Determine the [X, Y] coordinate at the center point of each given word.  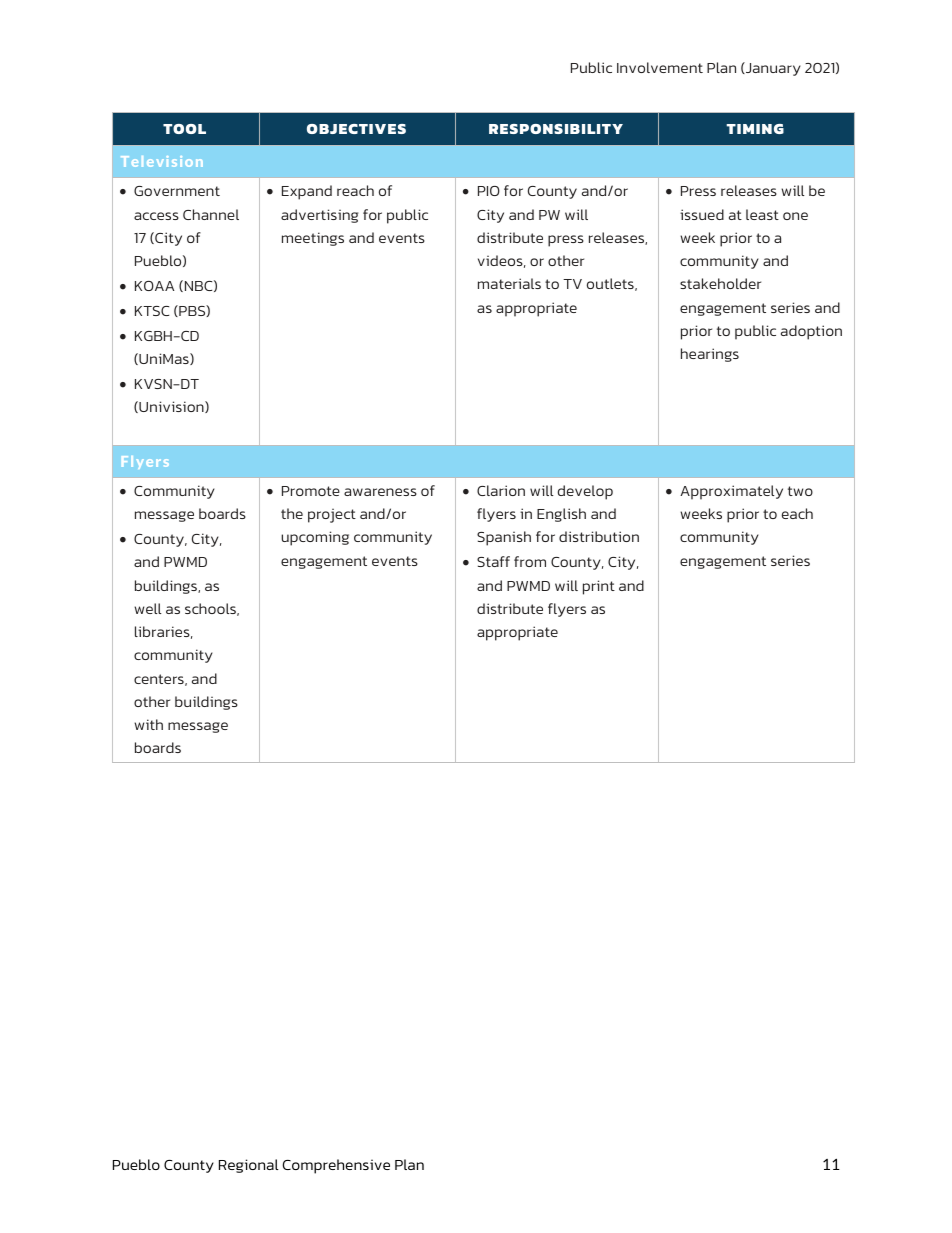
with [148, 724]
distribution [599, 536]
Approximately [731, 492]
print [599, 587]
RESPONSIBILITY [556, 129]
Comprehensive [336, 1166]
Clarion [501, 490]
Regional [249, 1166]
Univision [171, 407]
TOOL [184, 129]
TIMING [755, 129]
